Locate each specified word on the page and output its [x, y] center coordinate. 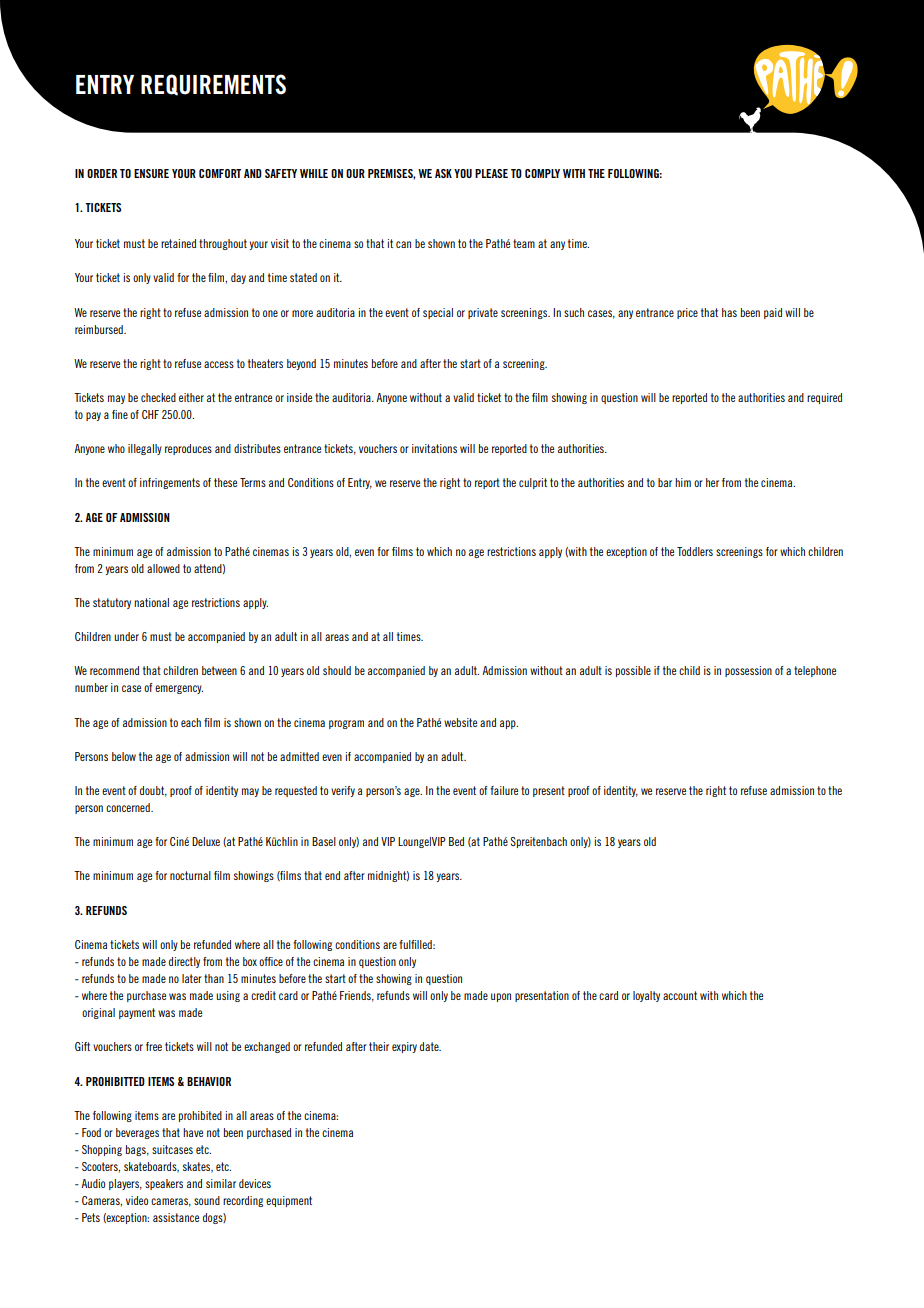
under [126, 636]
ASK [443, 173]
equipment [289, 1201]
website [460, 722]
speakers [164, 1184]
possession [748, 671]
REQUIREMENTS [213, 85]
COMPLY [542, 173]
